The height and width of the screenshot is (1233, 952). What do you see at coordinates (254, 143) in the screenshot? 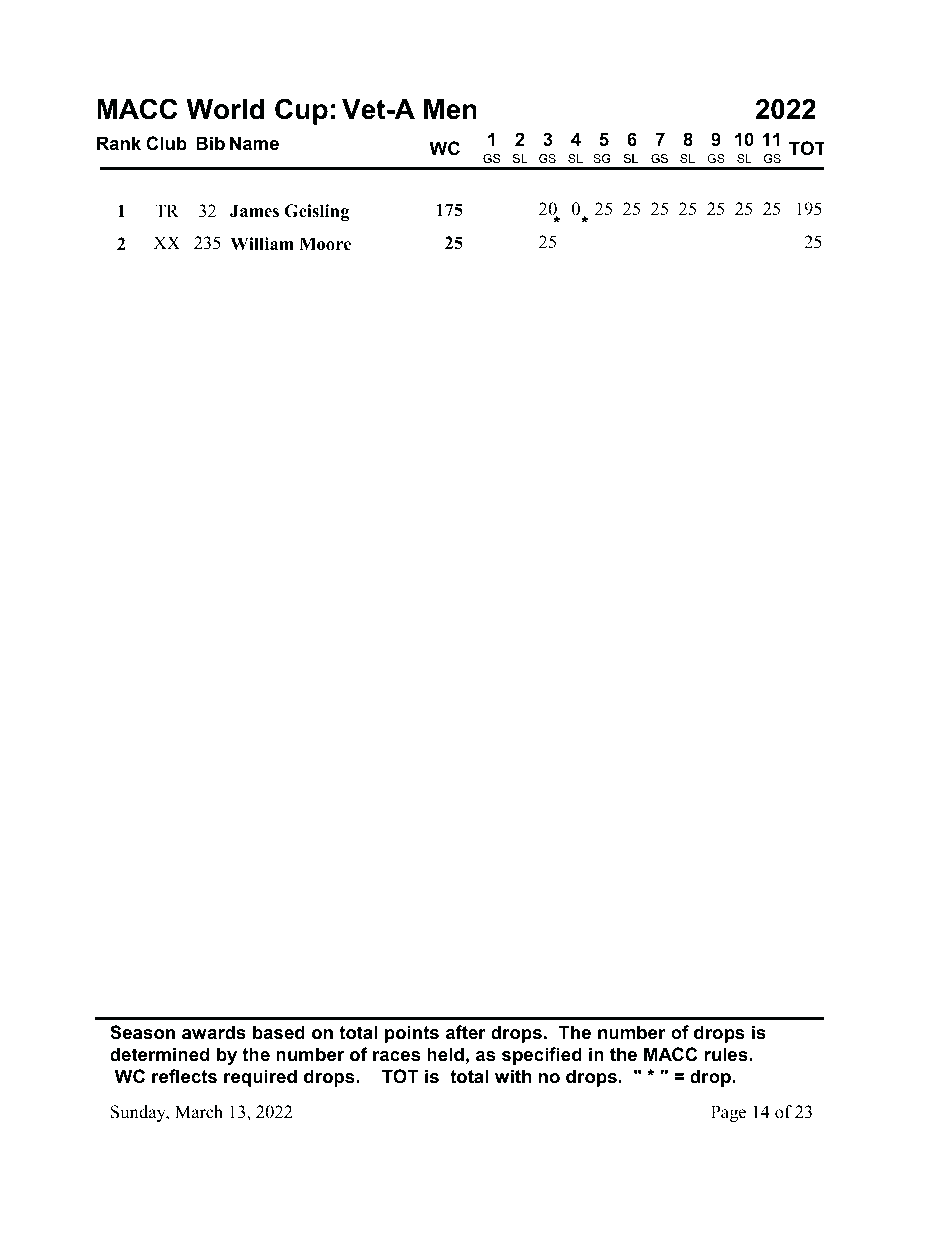
I see `Name` at bounding box center [254, 143].
